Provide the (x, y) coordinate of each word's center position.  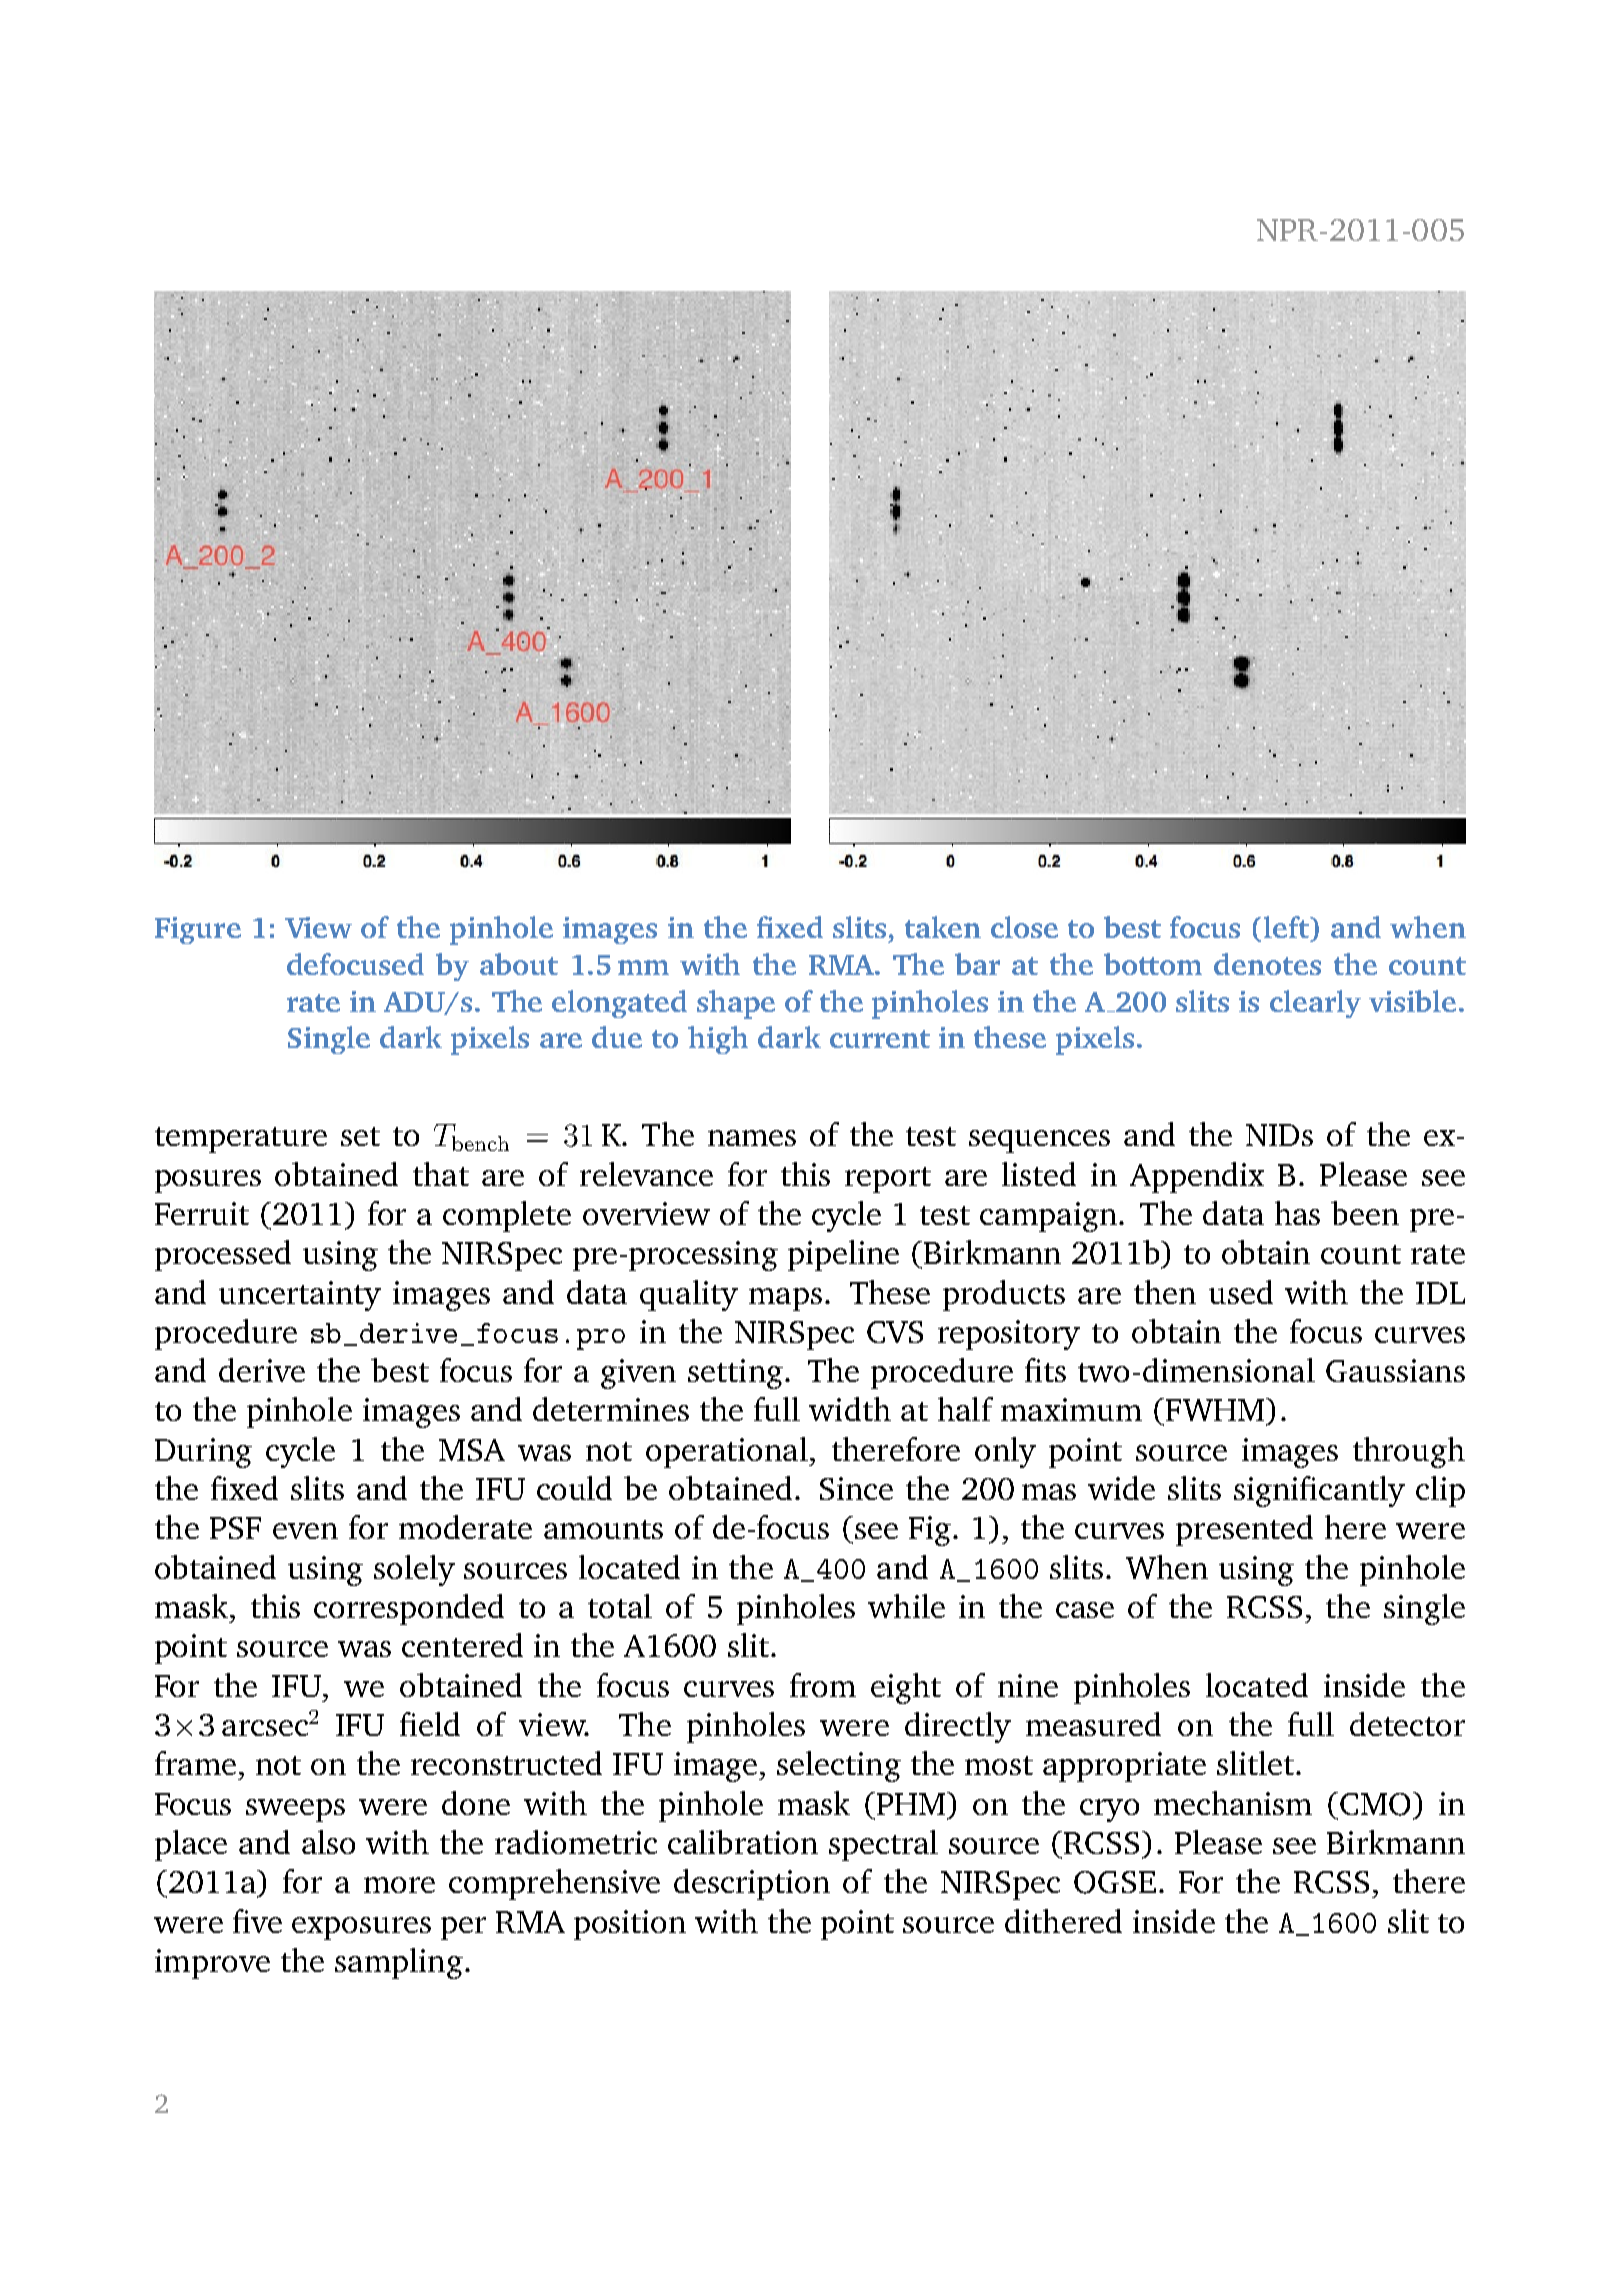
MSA (472, 1450)
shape (736, 1004)
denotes (1267, 964)
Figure (198, 930)
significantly (1319, 1491)
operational (728, 1452)
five (257, 1921)
